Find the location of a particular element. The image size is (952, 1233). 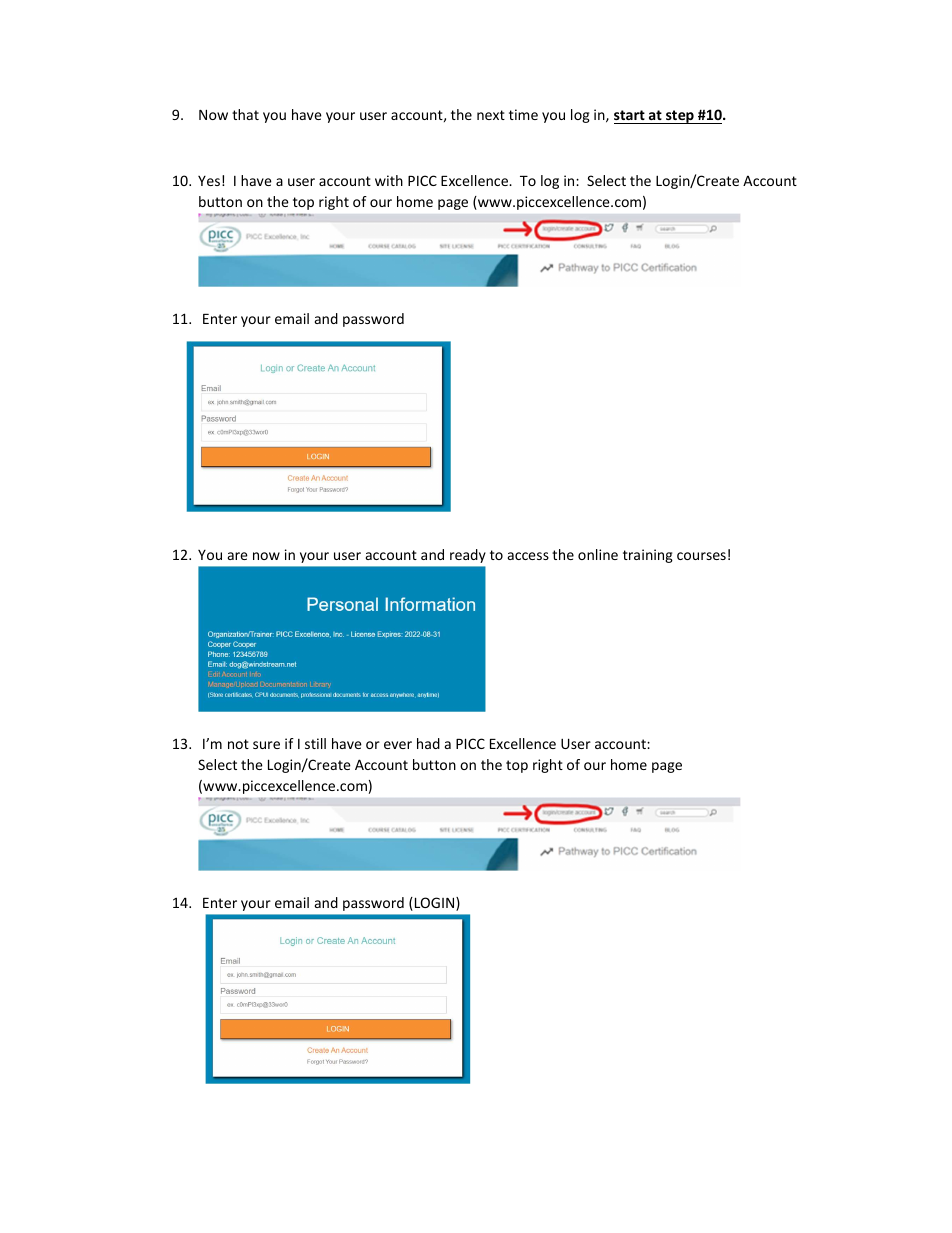

Yes is located at coordinates (209, 181).
